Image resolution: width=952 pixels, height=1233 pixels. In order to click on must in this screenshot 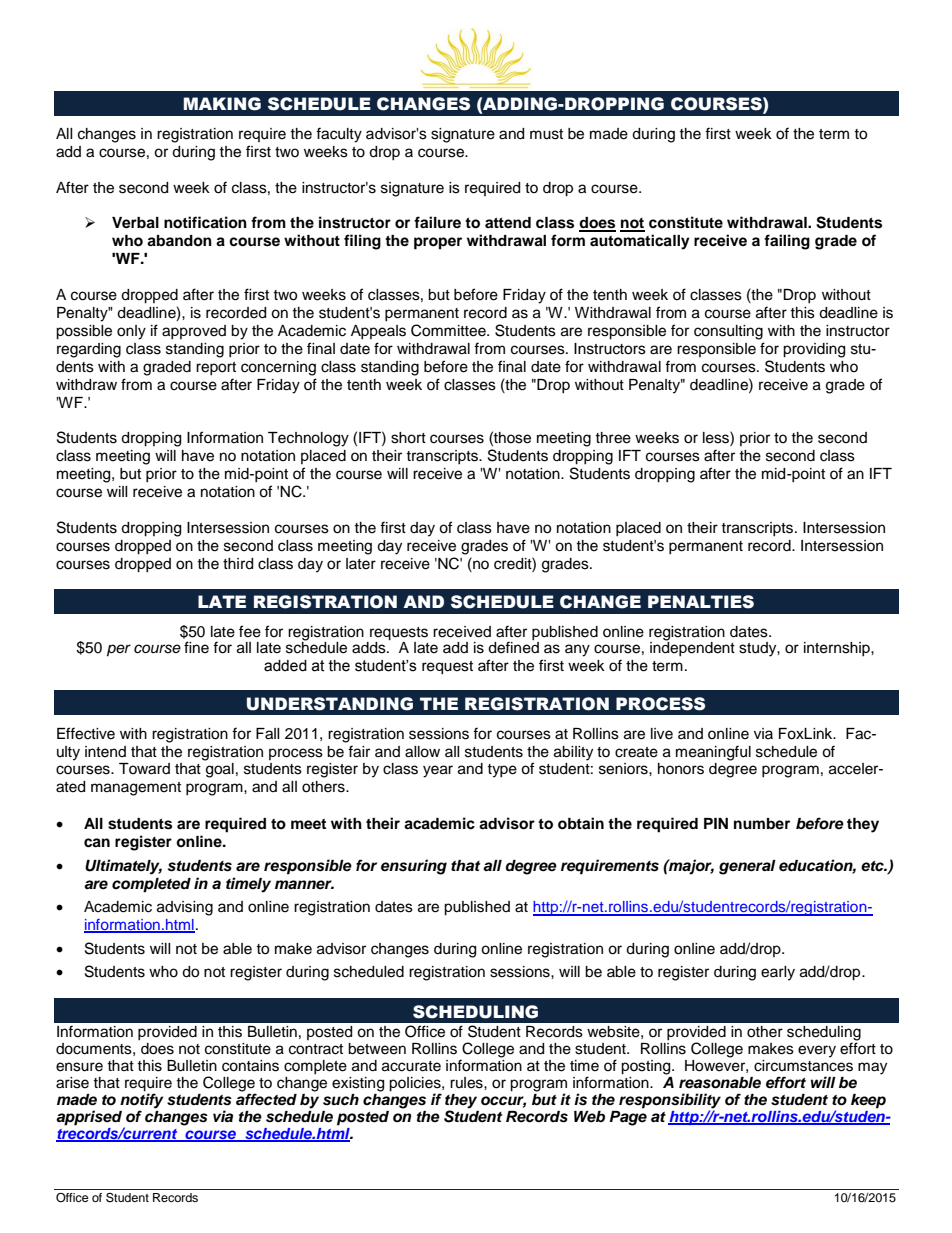, I will do `click(546, 134)`.
